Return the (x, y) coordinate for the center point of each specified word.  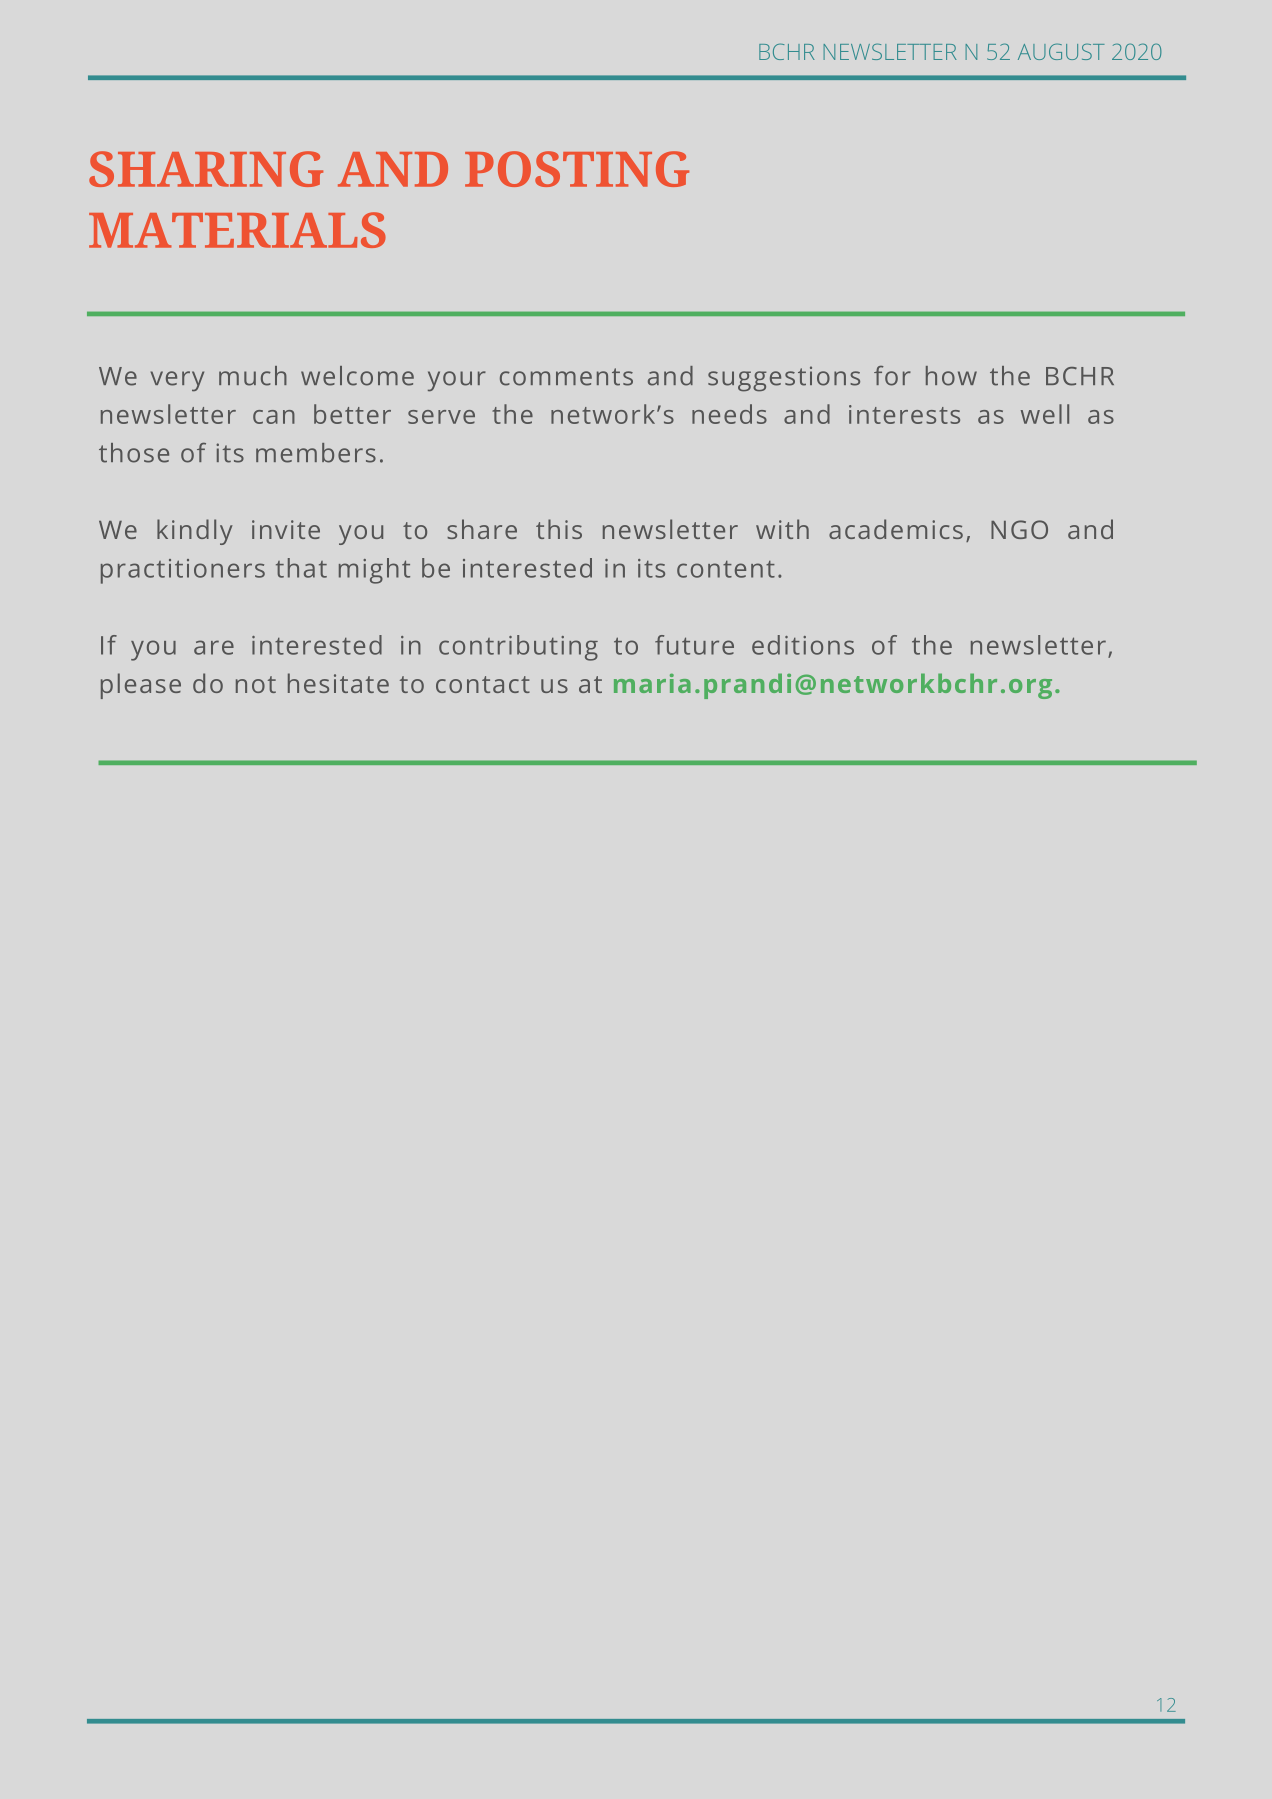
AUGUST (1061, 51)
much (253, 376)
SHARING (206, 169)
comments (566, 377)
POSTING (577, 169)
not (256, 684)
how (951, 376)
